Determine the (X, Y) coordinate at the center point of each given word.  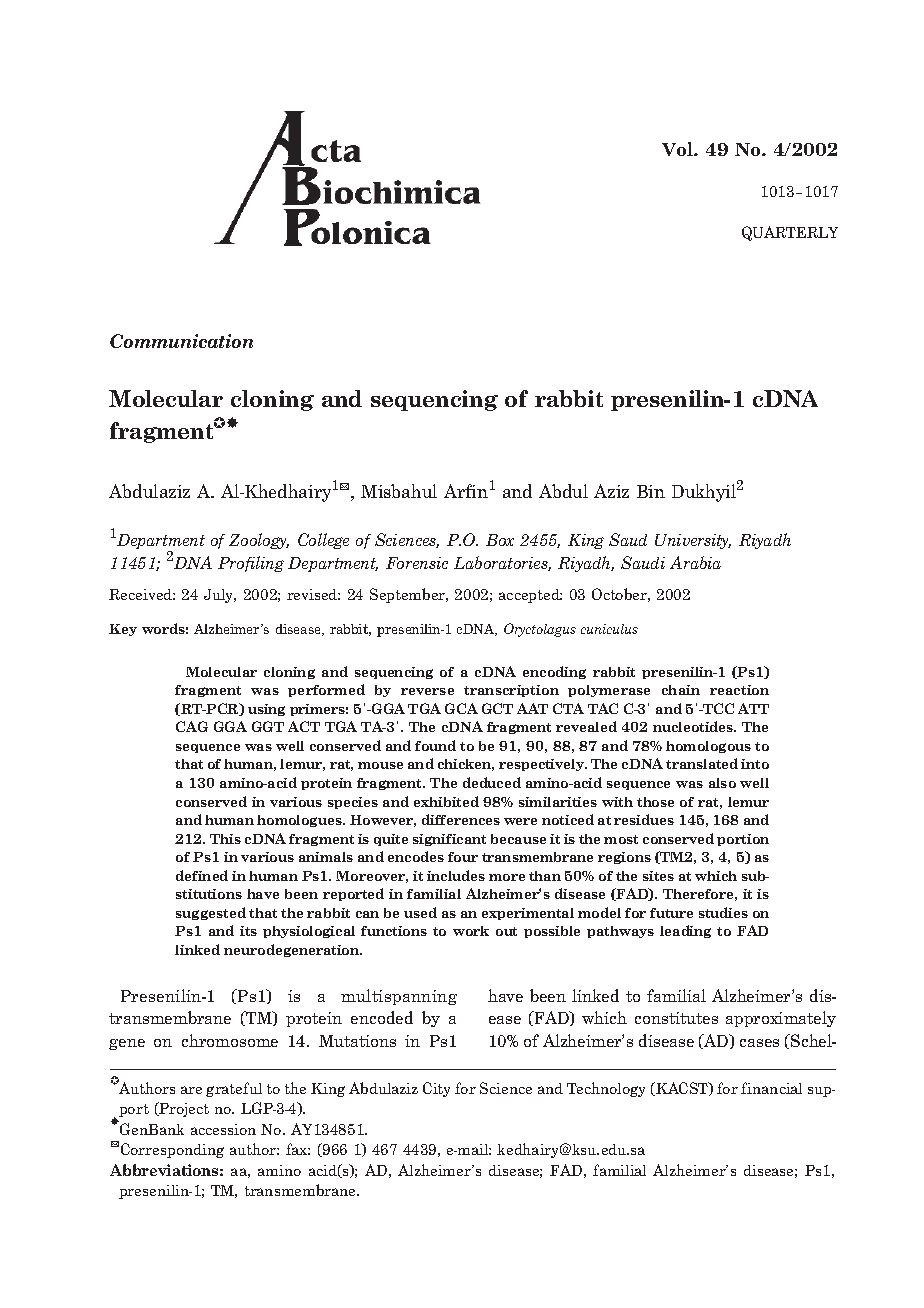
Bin (651, 491)
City (436, 1089)
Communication (181, 341)
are (191, 1090)
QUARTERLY (790, 233)
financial (771, 1088)
